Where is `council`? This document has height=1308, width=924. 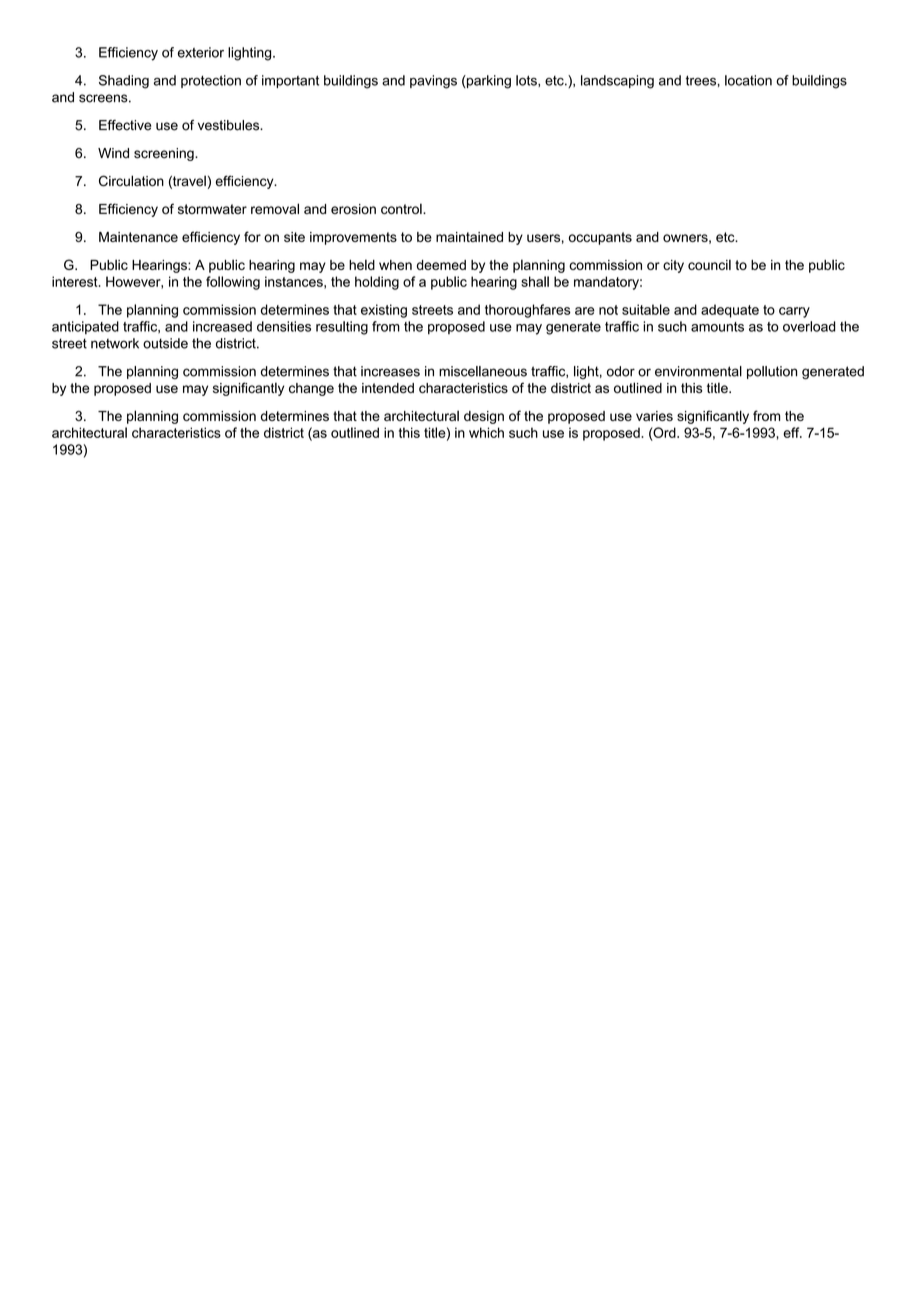 council is located at coordinates (709, 264).
